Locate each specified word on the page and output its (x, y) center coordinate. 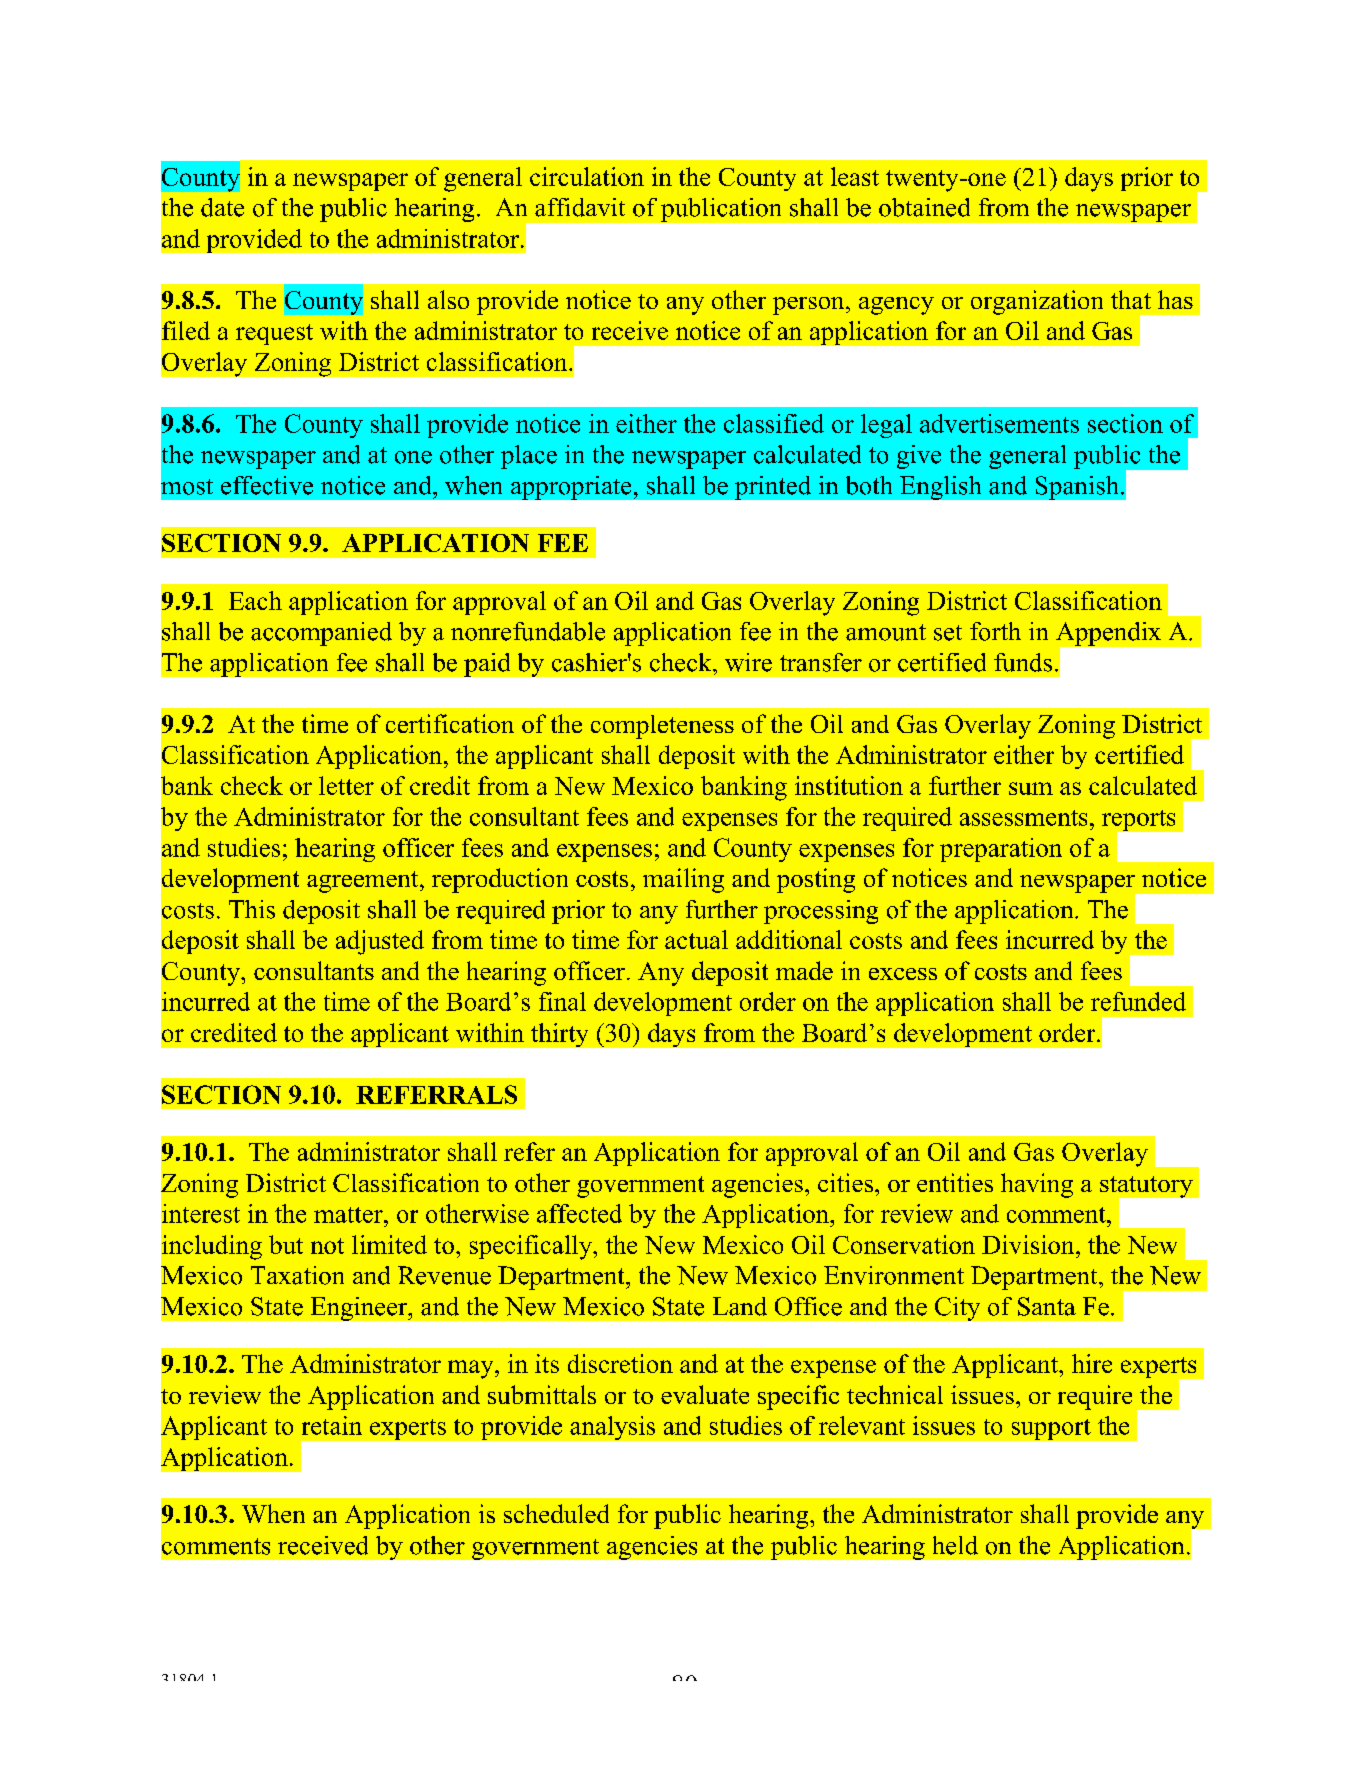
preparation (1001, 850)
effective (267, 485)
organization (1037, 302)
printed (773, 488)
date (222, 207)
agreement (364, 882)
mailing (683, 880)
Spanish (1077, 488)
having (1037, 1185)
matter (349, 1215)
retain (332, 1425)
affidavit (580, 207)
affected (579, 1213)
